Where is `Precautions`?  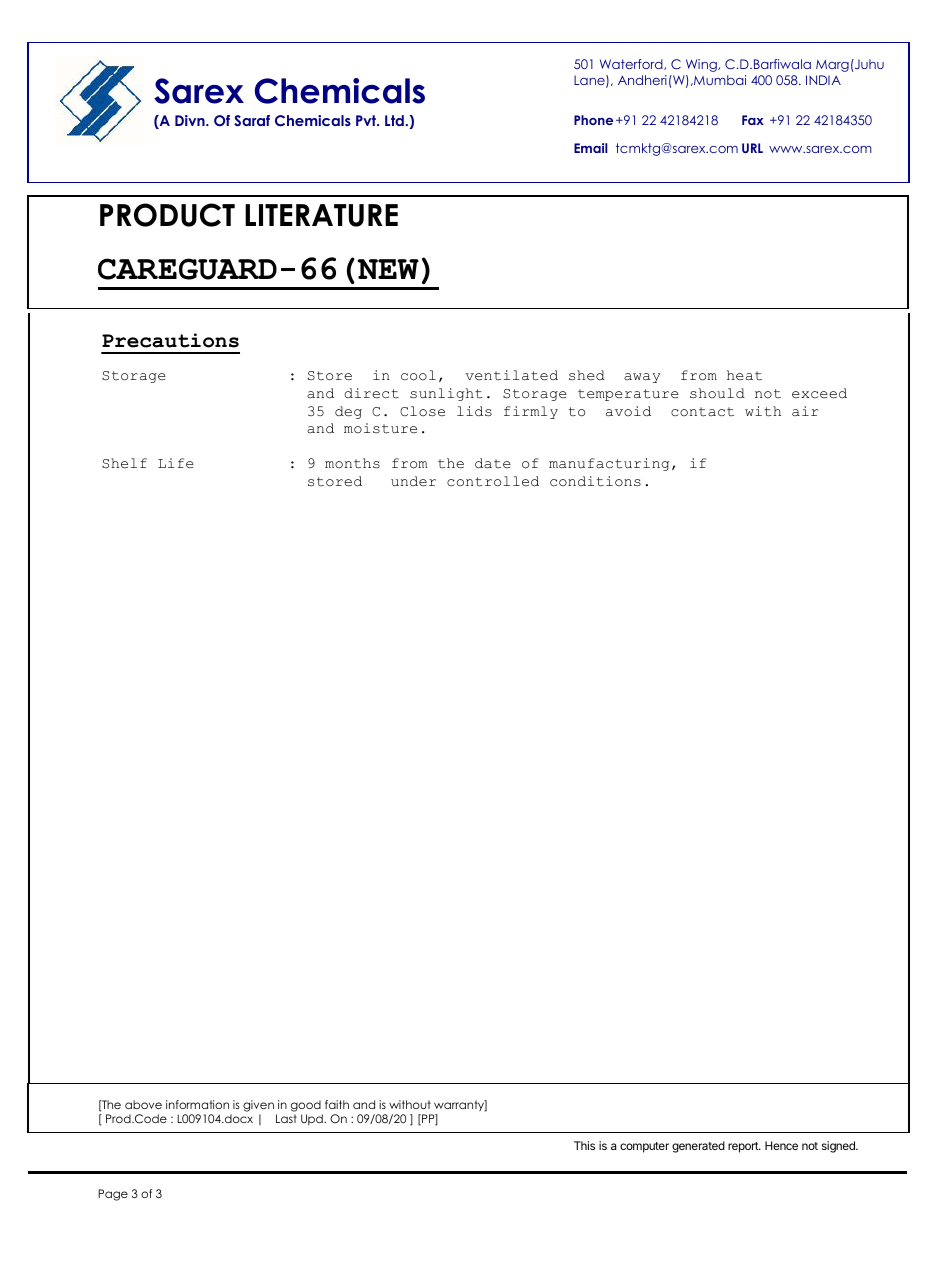
Precautions is located at coordinates (170, 340).
